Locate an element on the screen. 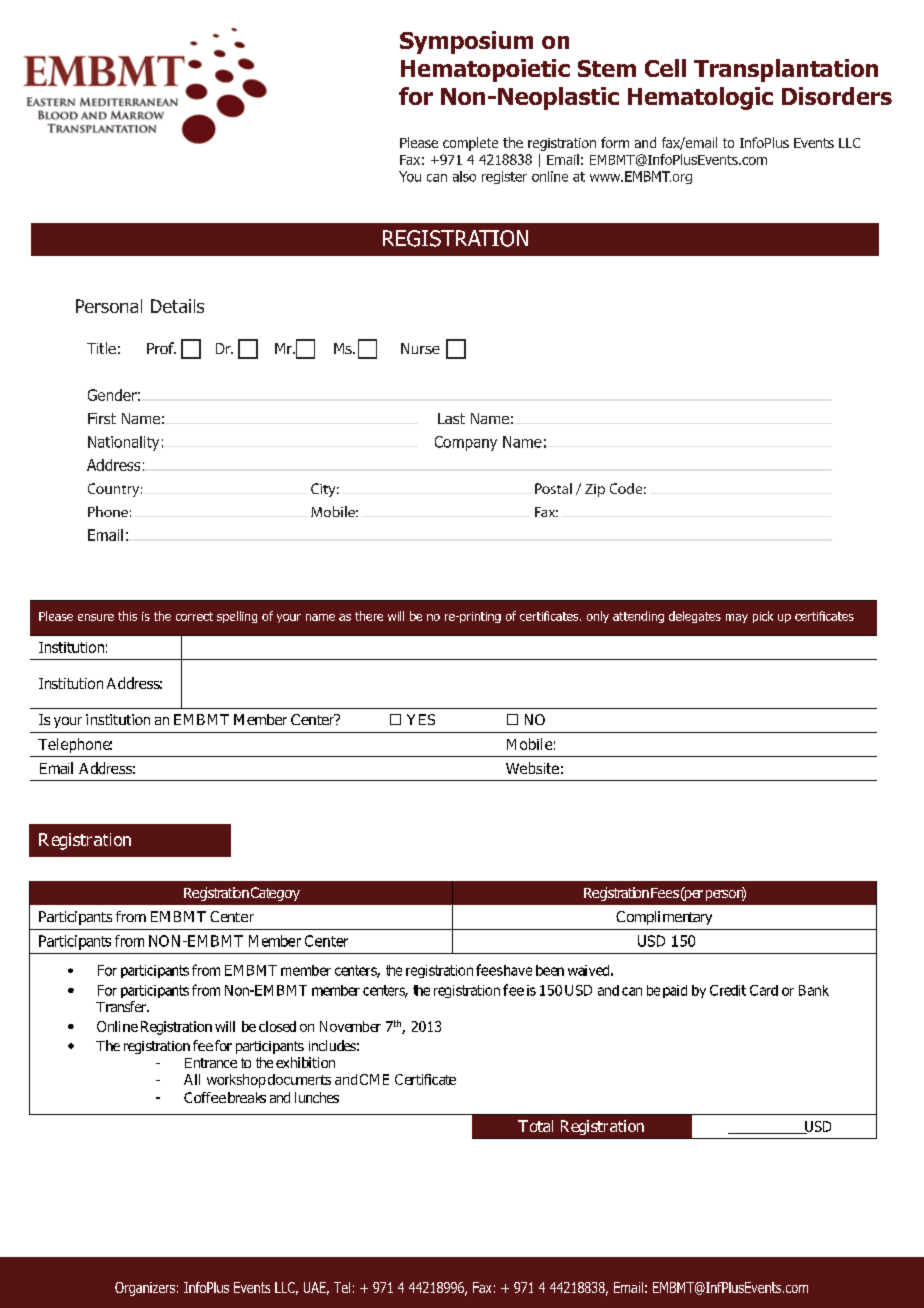  Hematopoietic is located at coordinates (485, 70).
